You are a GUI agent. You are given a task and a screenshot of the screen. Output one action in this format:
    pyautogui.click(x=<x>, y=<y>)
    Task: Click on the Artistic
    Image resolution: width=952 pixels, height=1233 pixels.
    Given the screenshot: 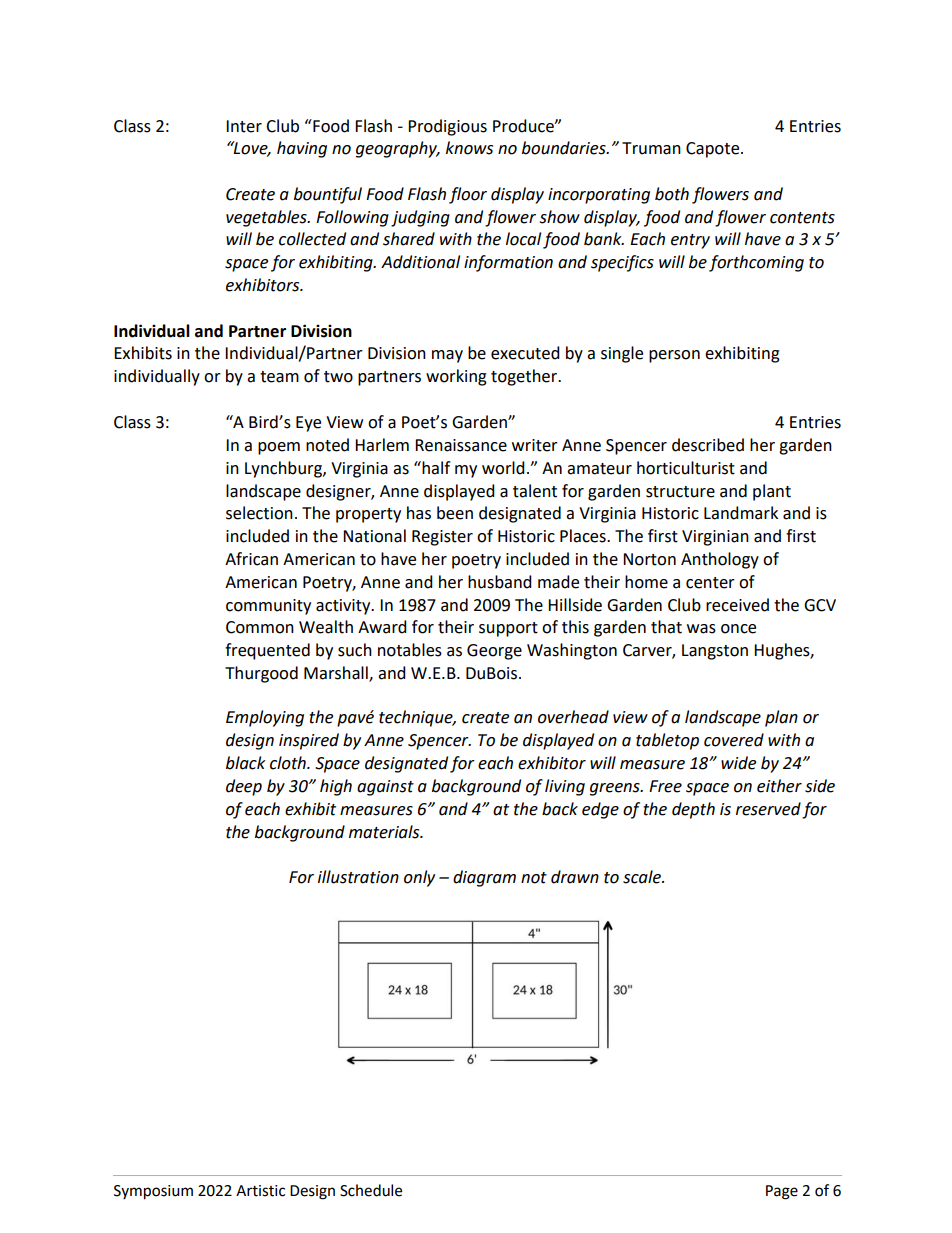 What is the action you would take?
    pyautogui.click(x=260, y=1191)
